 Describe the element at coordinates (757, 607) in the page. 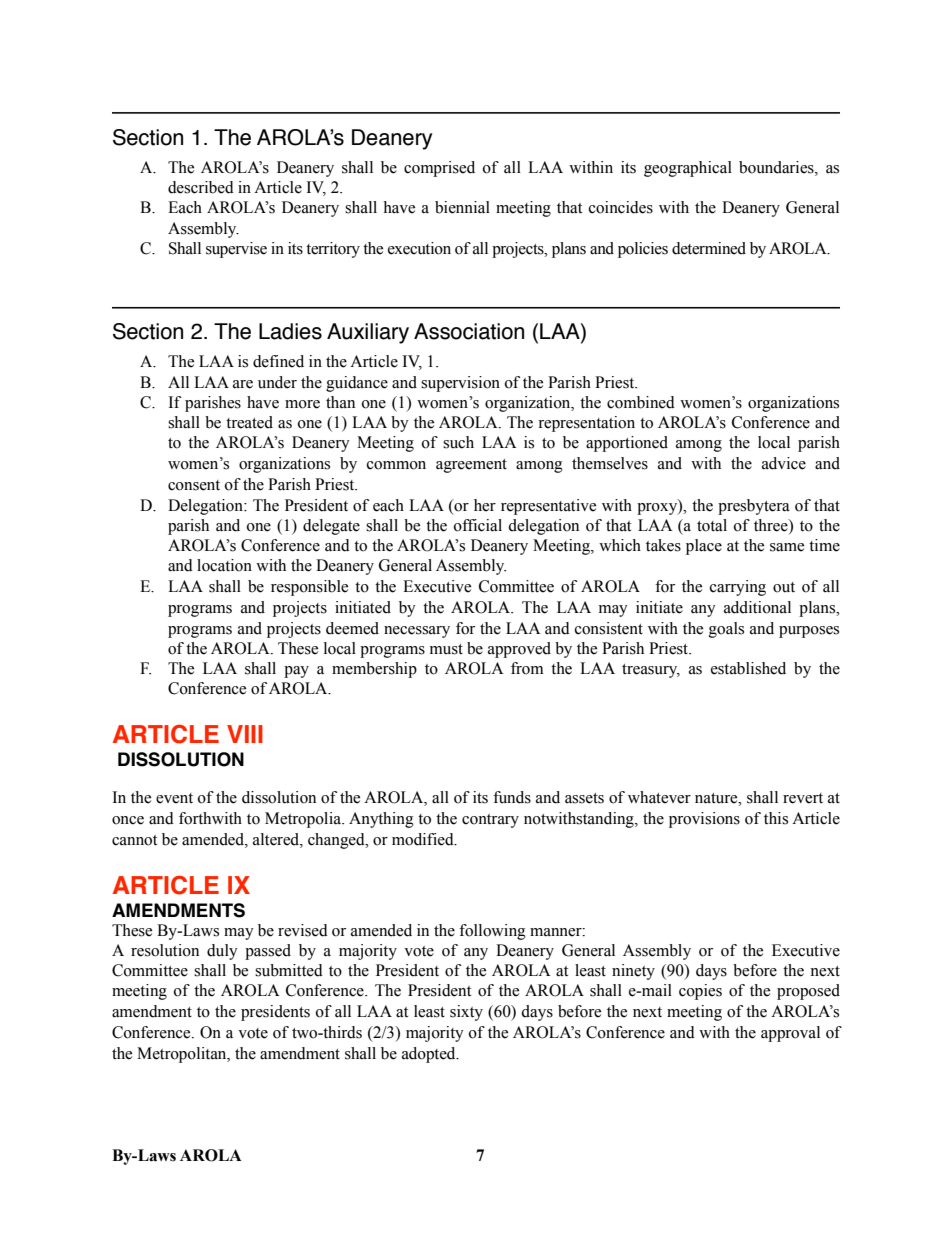

I see `additional` at that location.
